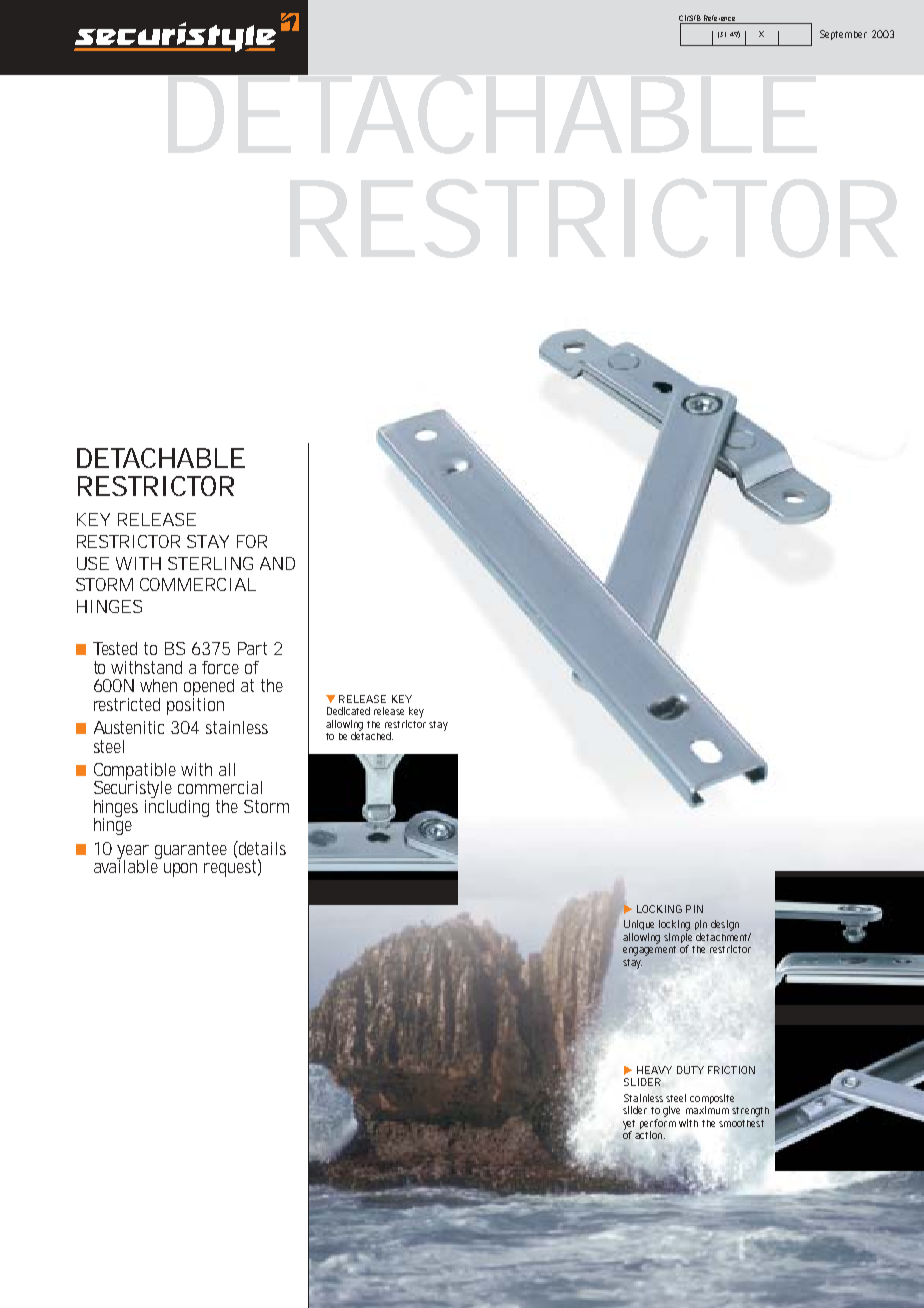  What do you see at coordinates (348, 711) in the document?
I see `Dedicated` at bounding box center [348, 711].
